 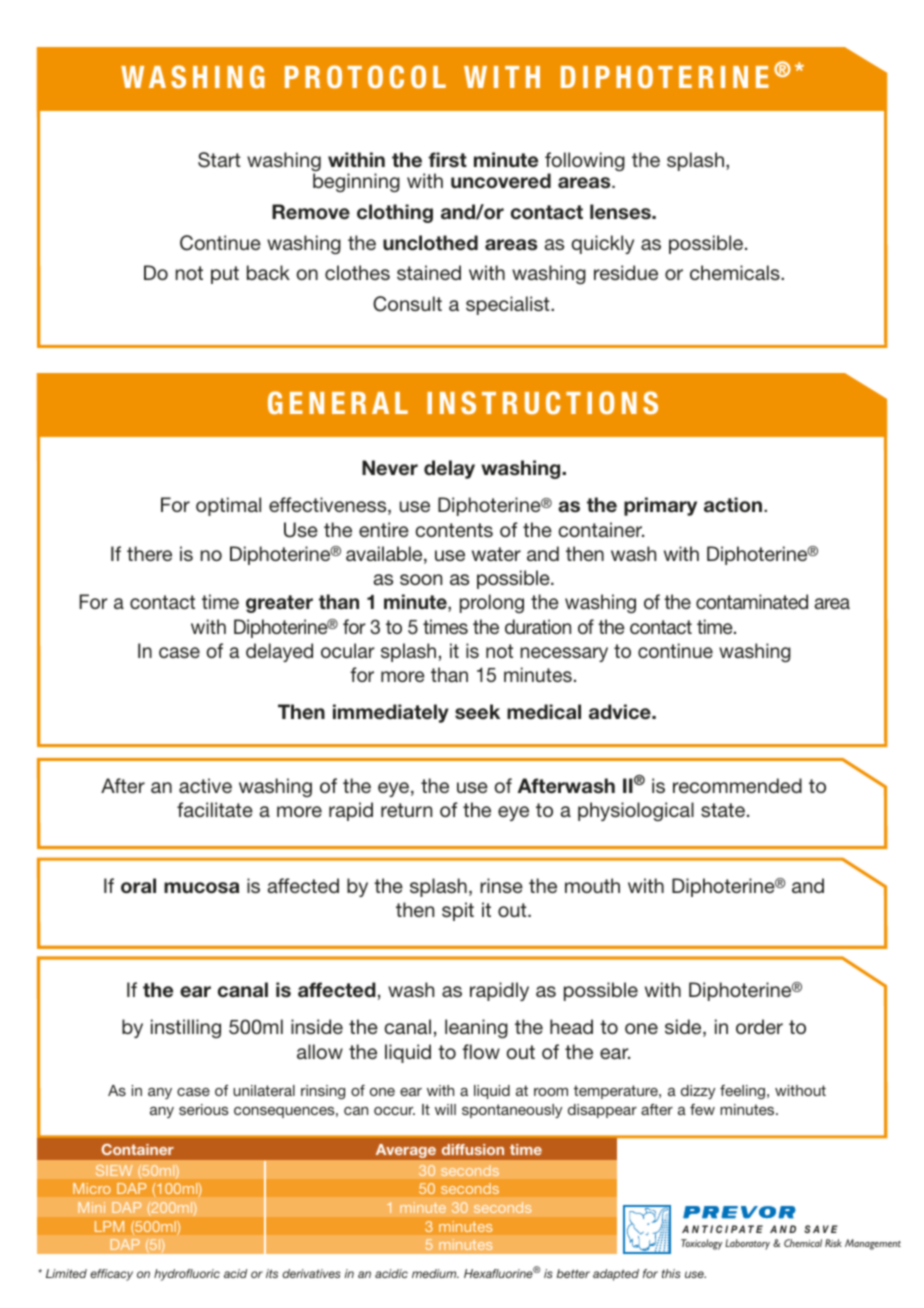 What do you see at coordinates (734, 505) in the page?
I see `action` at bounding box center [734, 505].
